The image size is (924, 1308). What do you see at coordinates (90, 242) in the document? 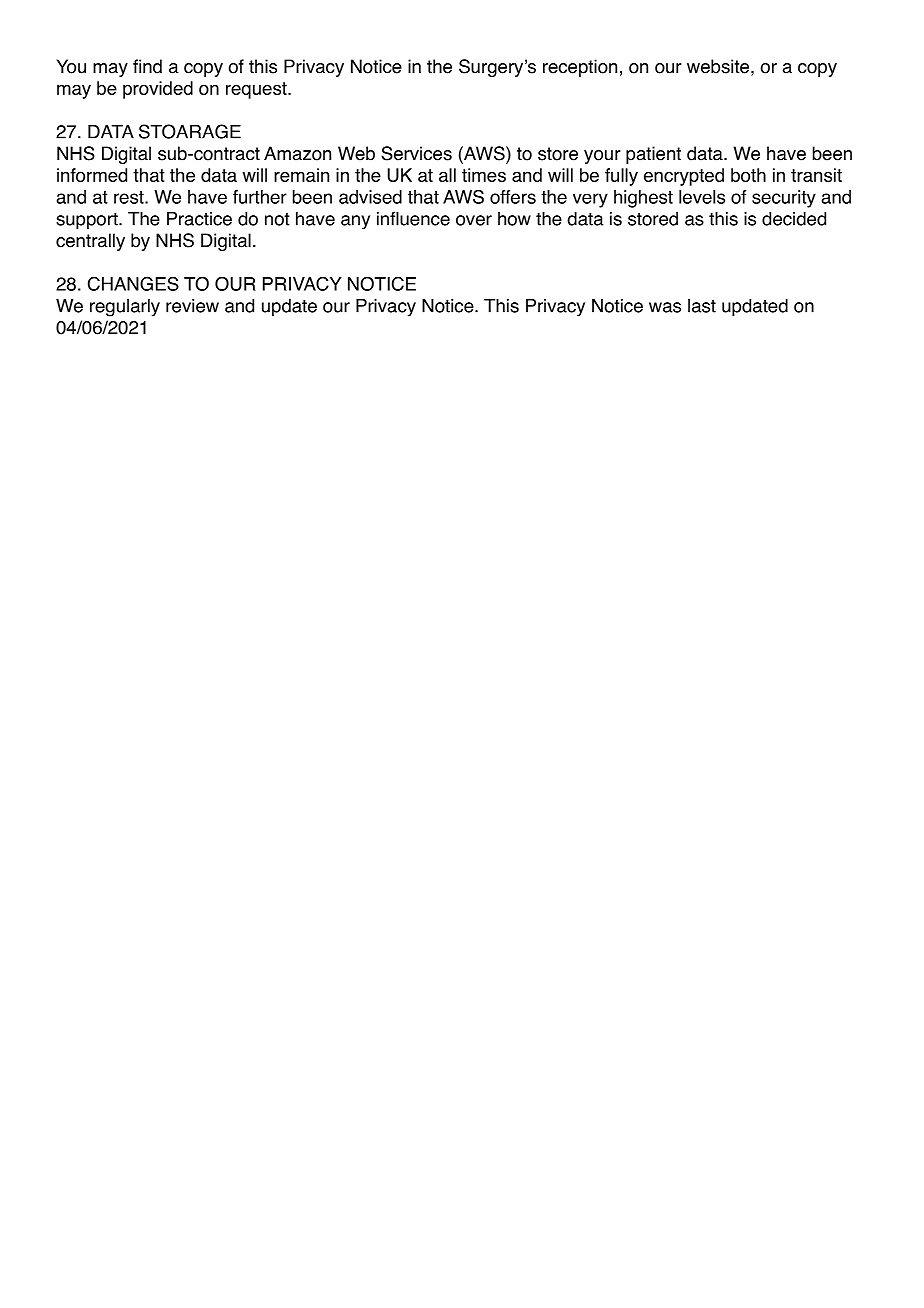
I see `centrally` at bounding box center [90, 242].
